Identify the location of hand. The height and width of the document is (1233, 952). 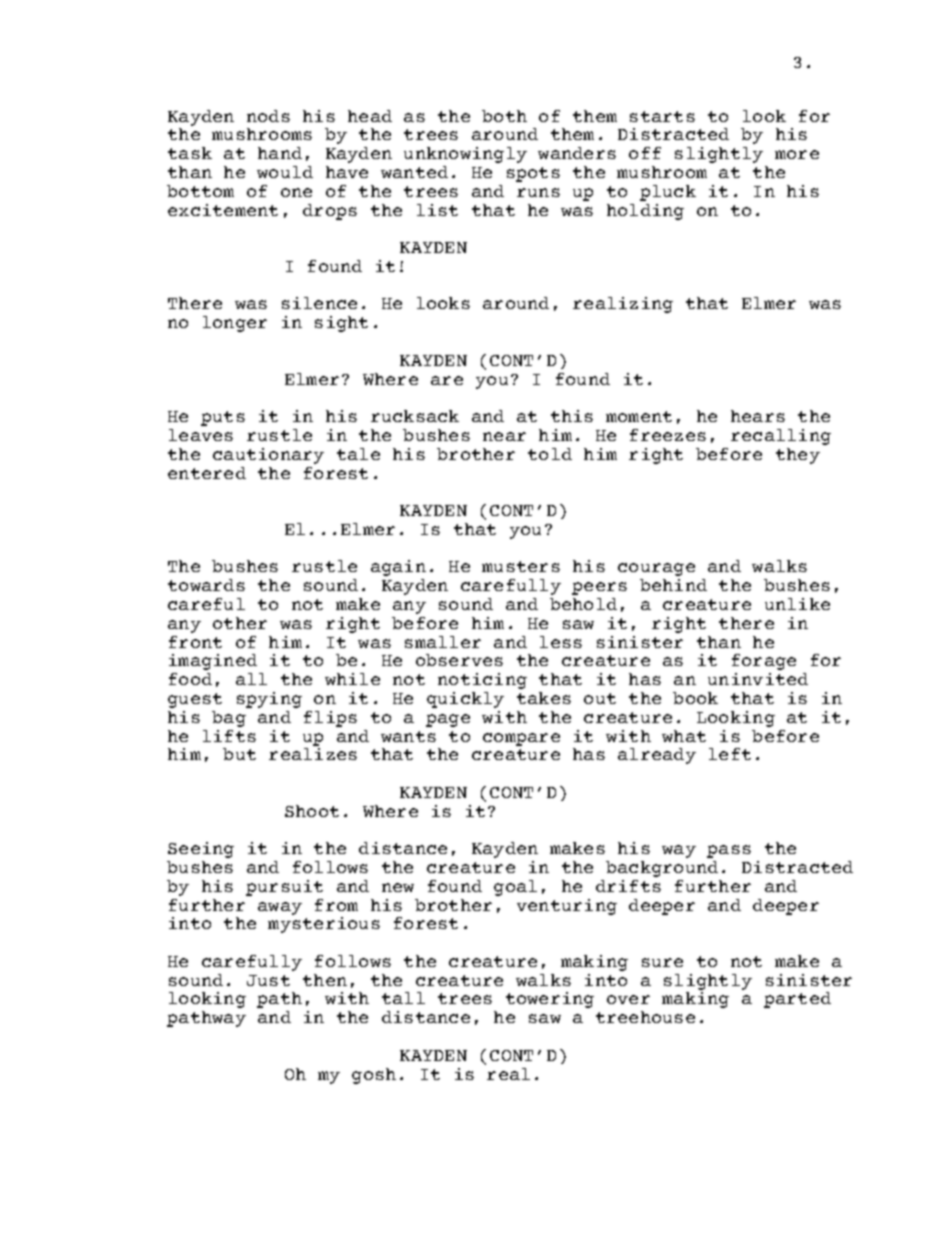
(280, 153).
